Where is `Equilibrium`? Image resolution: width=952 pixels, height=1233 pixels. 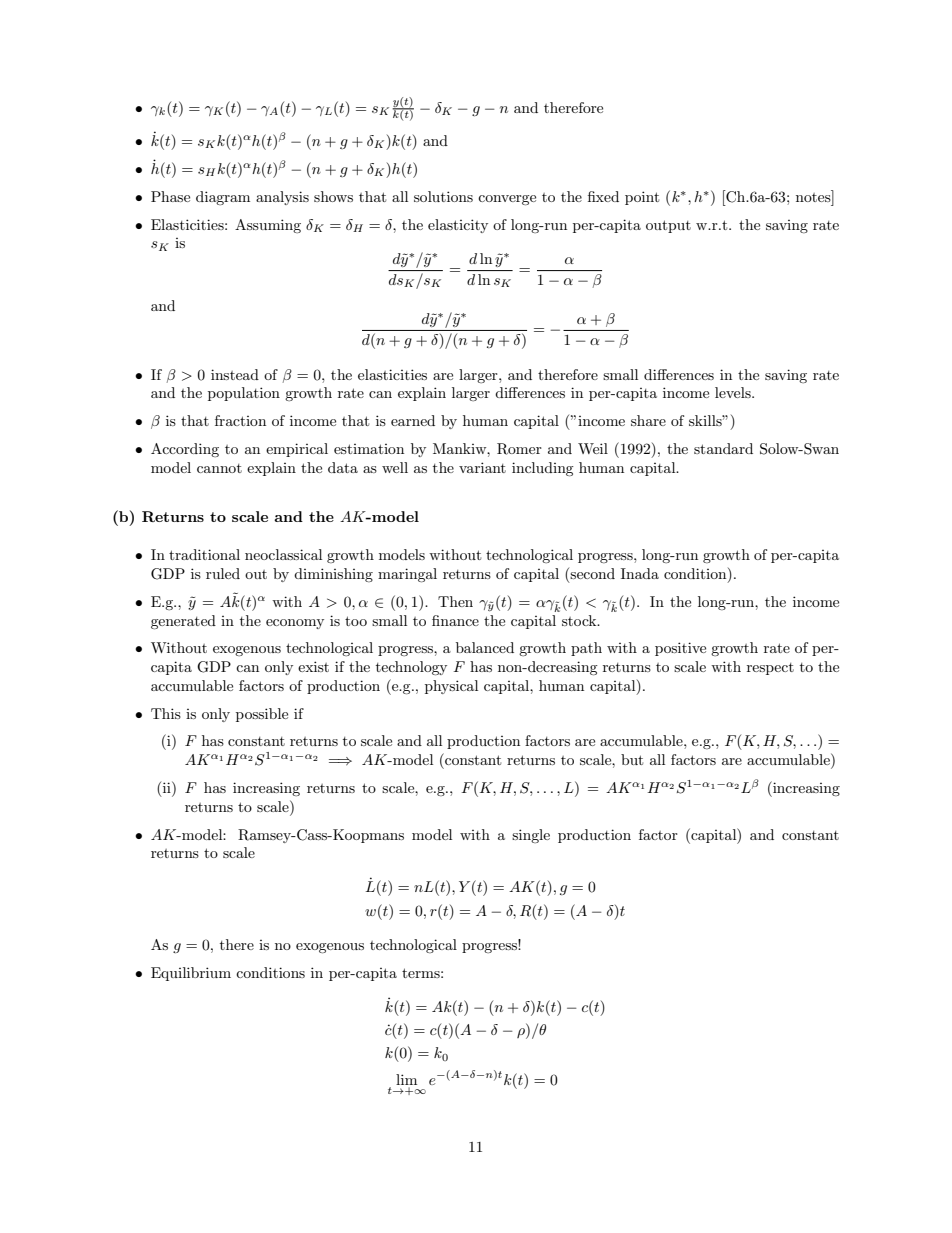 Equilibrium is located at coordinates (191, 974).
